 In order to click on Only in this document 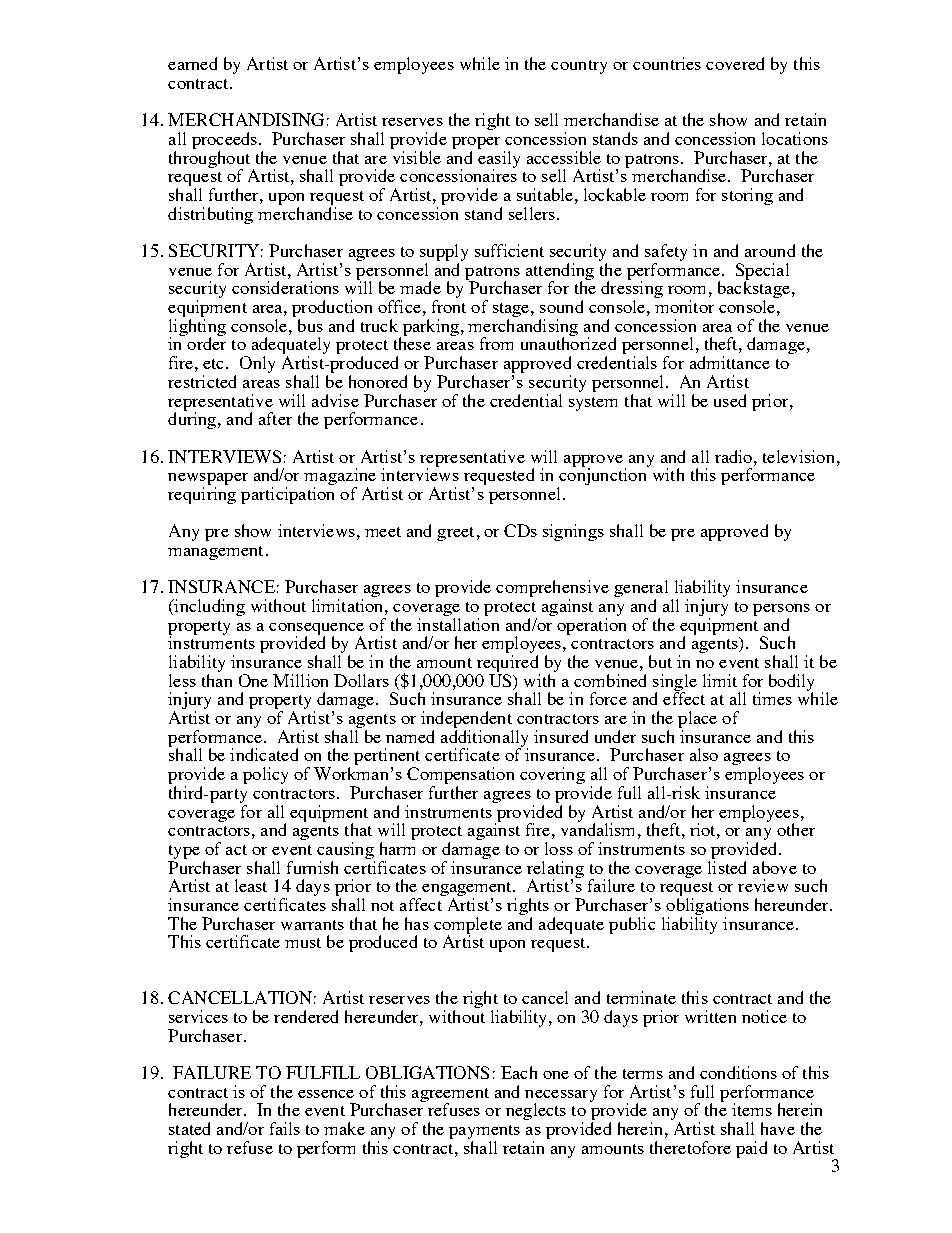, I will do `click(257, 364)`.
